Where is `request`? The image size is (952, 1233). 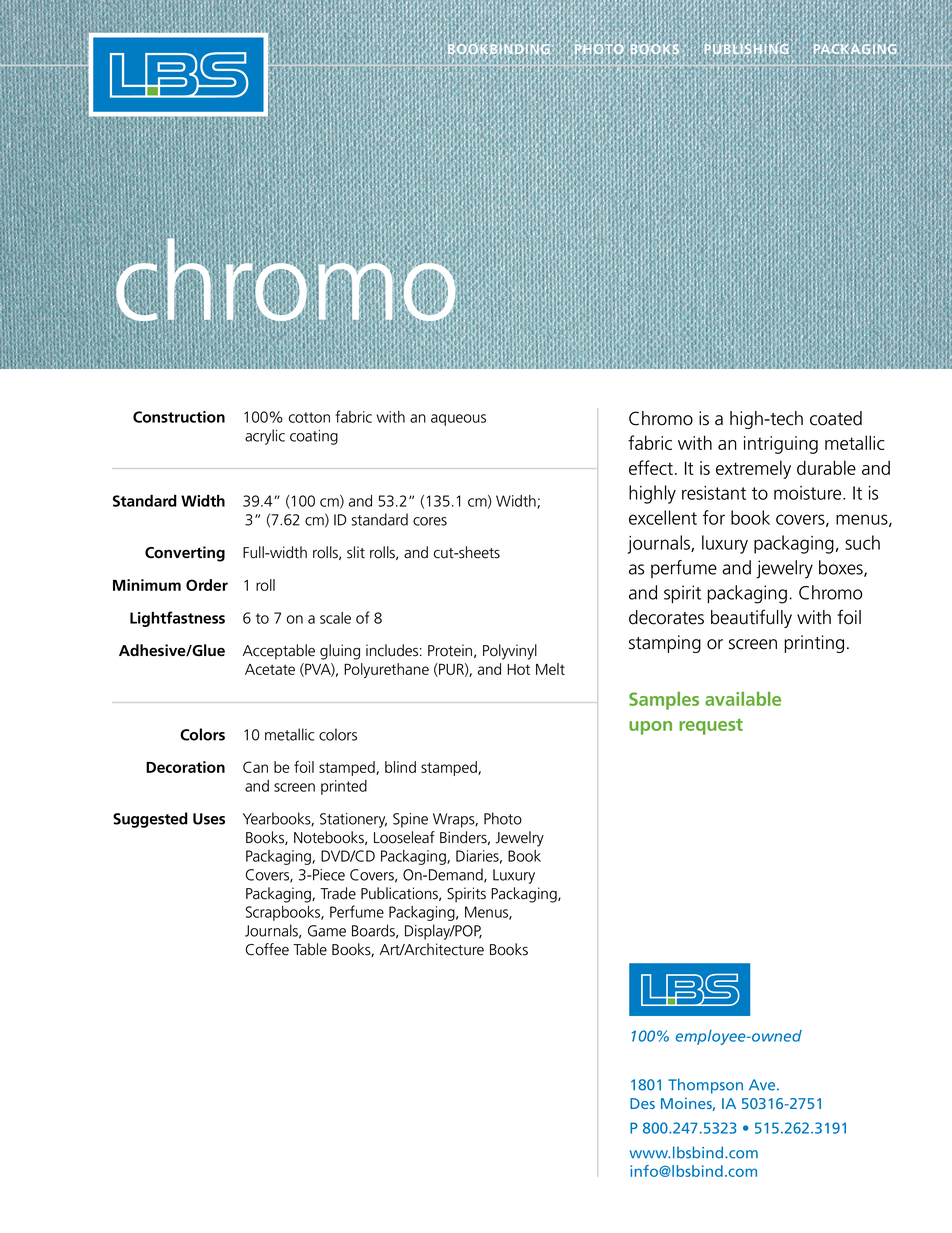
request is located at coordinates (711, 726).
